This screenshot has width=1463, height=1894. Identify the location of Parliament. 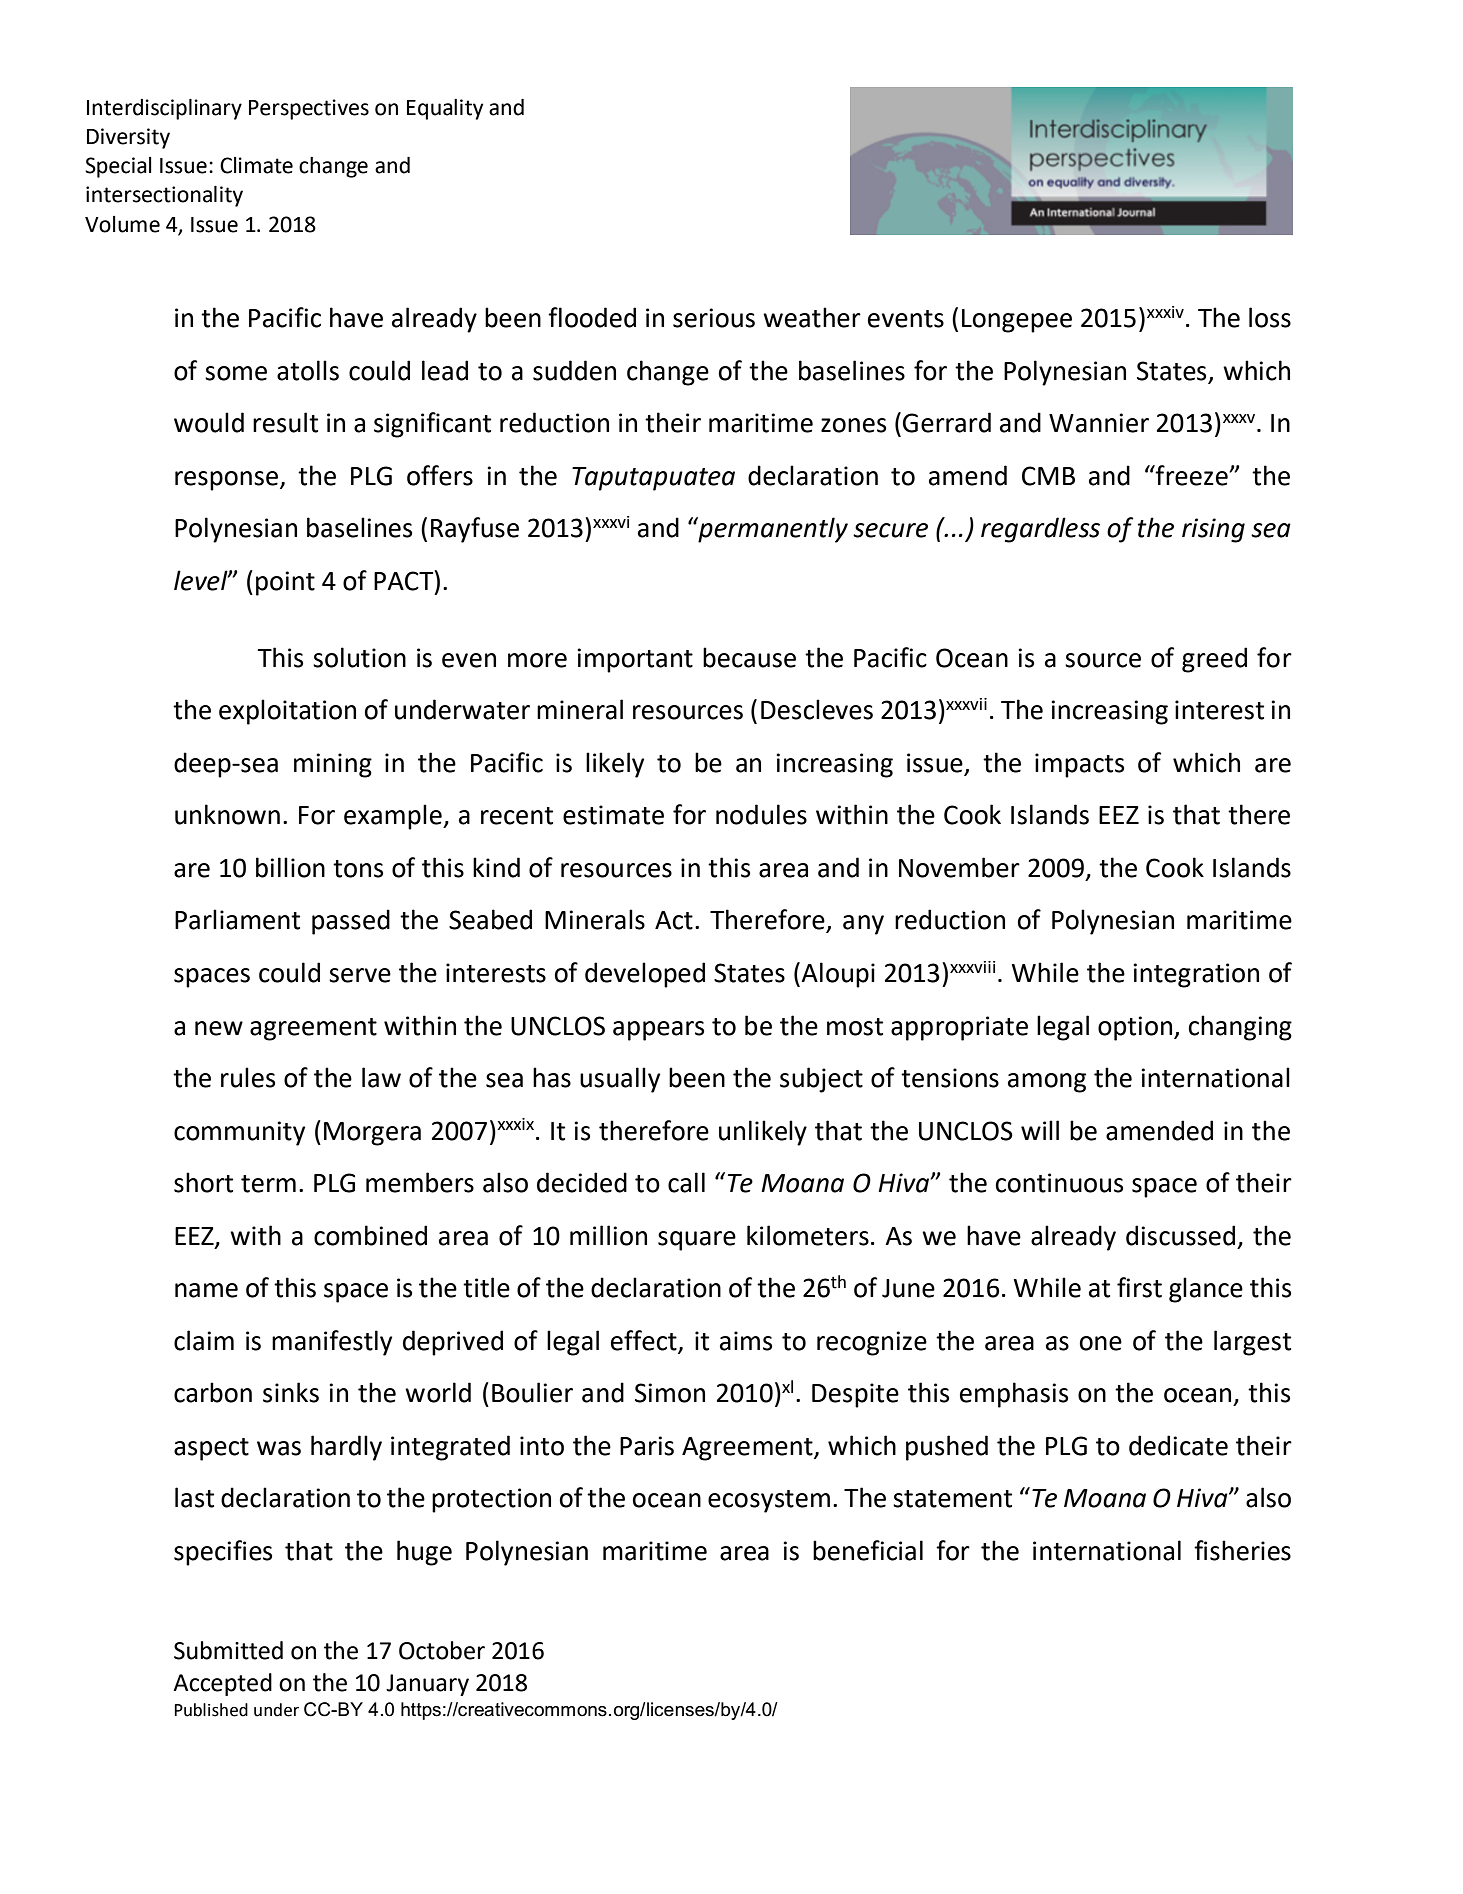
(237, 919).
